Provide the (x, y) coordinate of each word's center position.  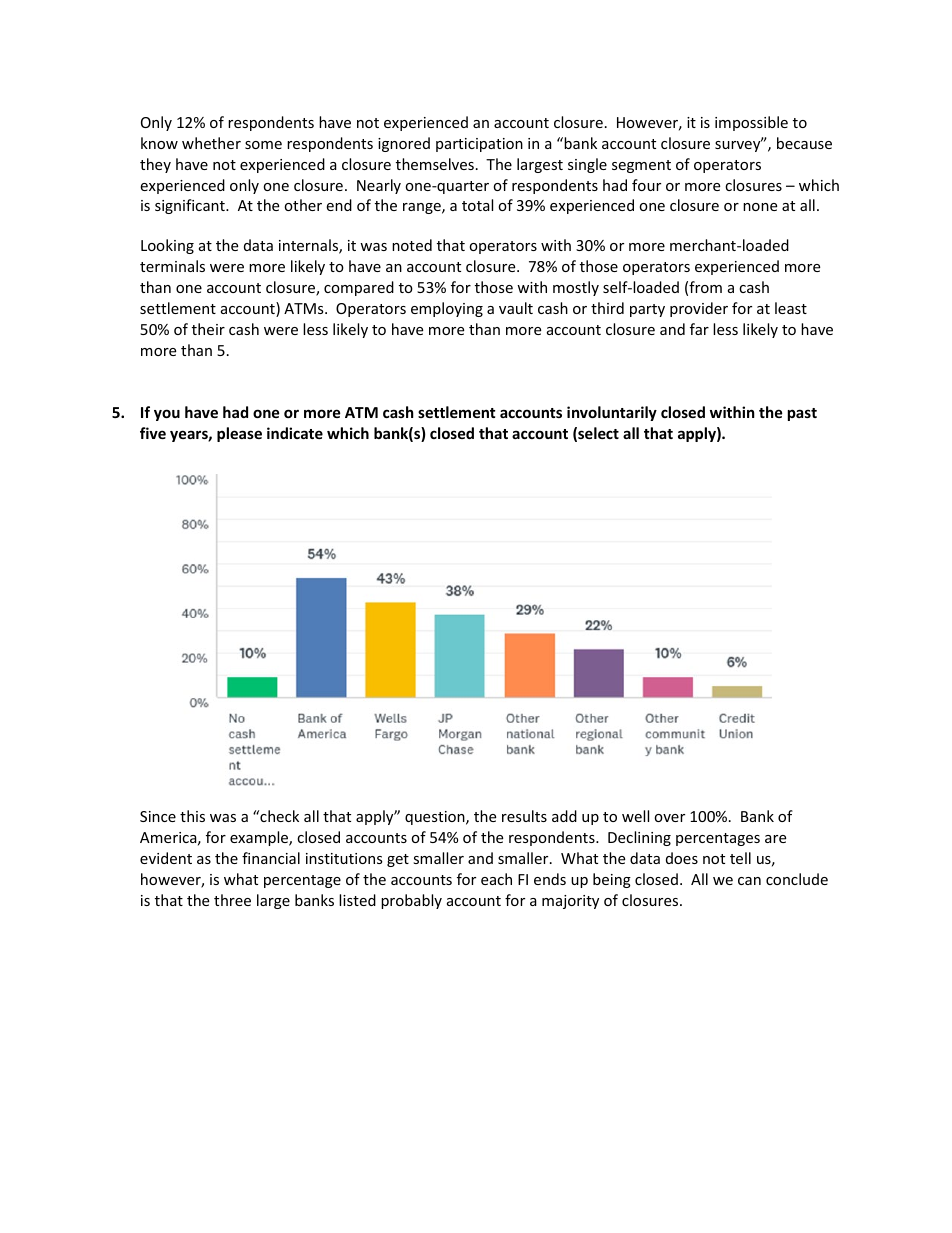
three (232, 900)
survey (739, 145)
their (208, 329)
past (802, 414)
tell (740, 858)
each (496, 879)
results (524, 816)
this (192, 816)
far (699, 329)
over (669, 818)
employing (447, 309)
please (239, 434)
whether (211, 143)
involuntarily (612, 413)
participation (479, 145)
